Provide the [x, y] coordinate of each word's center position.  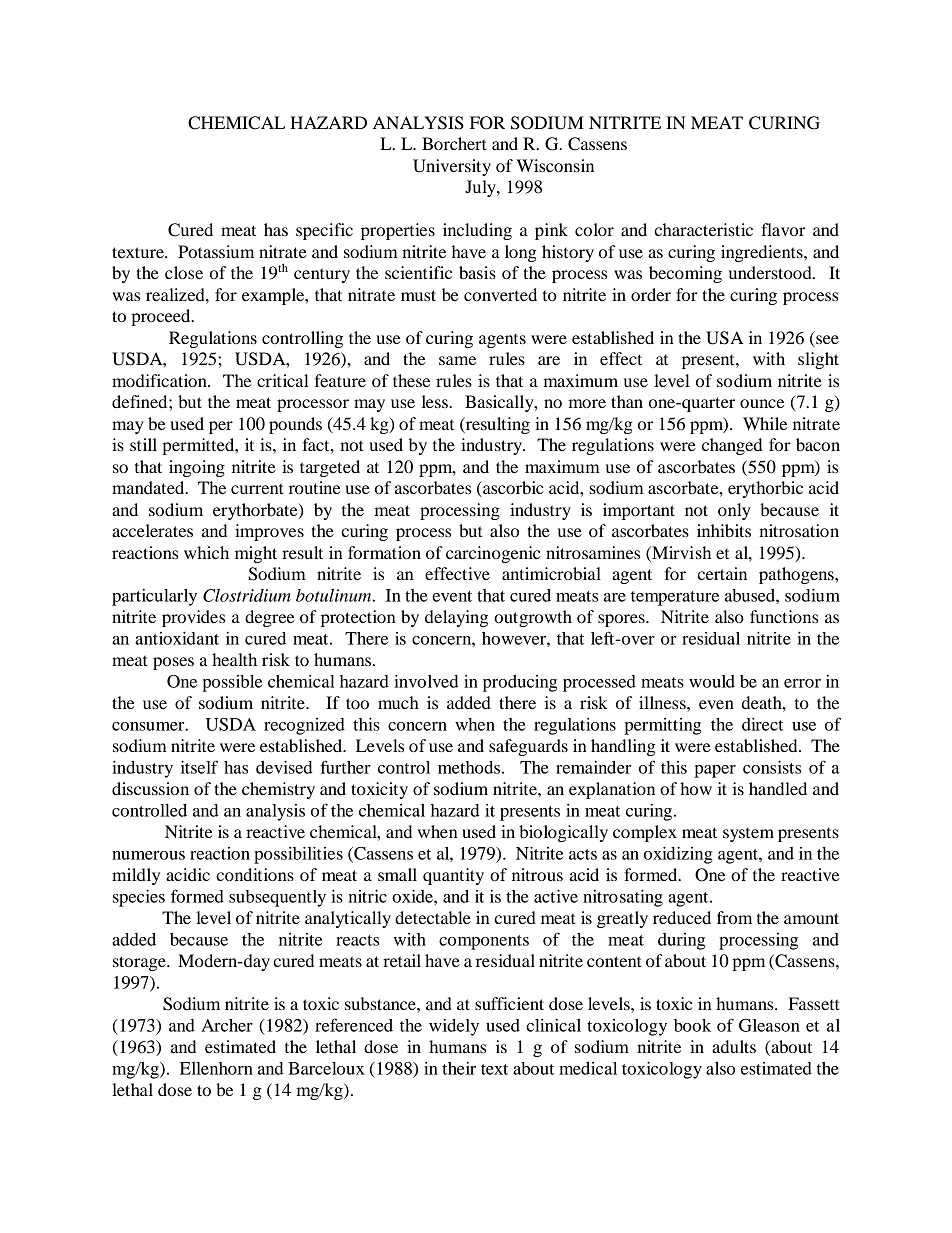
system [748, 835]
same [457, 360]
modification [160, 380]
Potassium [216, 251]
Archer [227, 1025]
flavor [783, 229]
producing [520, 683]
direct [762, 724]
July [481, 188]
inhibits [724, 530]
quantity [453, 876]
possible [232, 683]
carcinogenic [493, 554]
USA [724, 338]
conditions [255, 874]
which [206, 552]
